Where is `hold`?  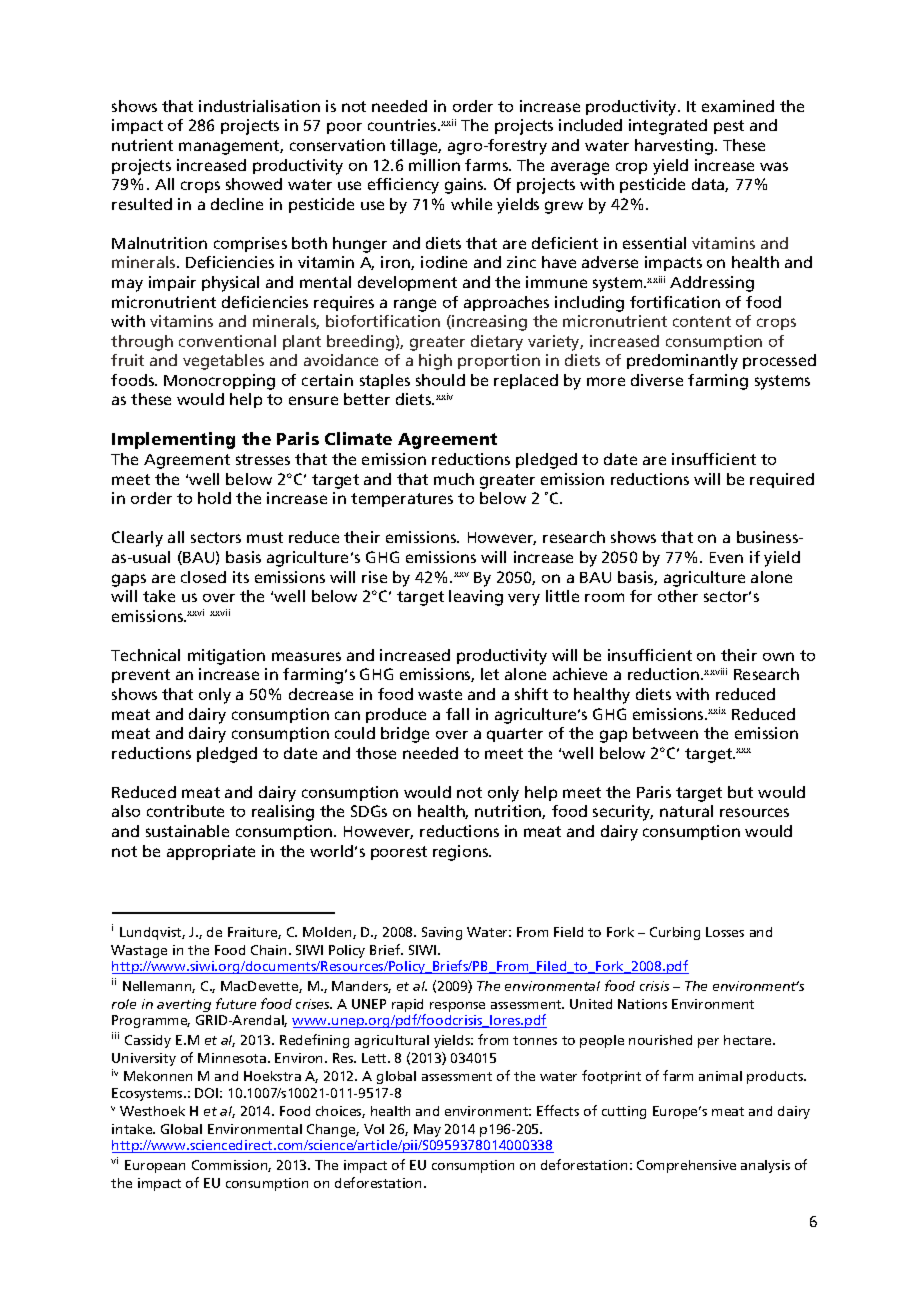 hold is located at coordinates (214, 498).
